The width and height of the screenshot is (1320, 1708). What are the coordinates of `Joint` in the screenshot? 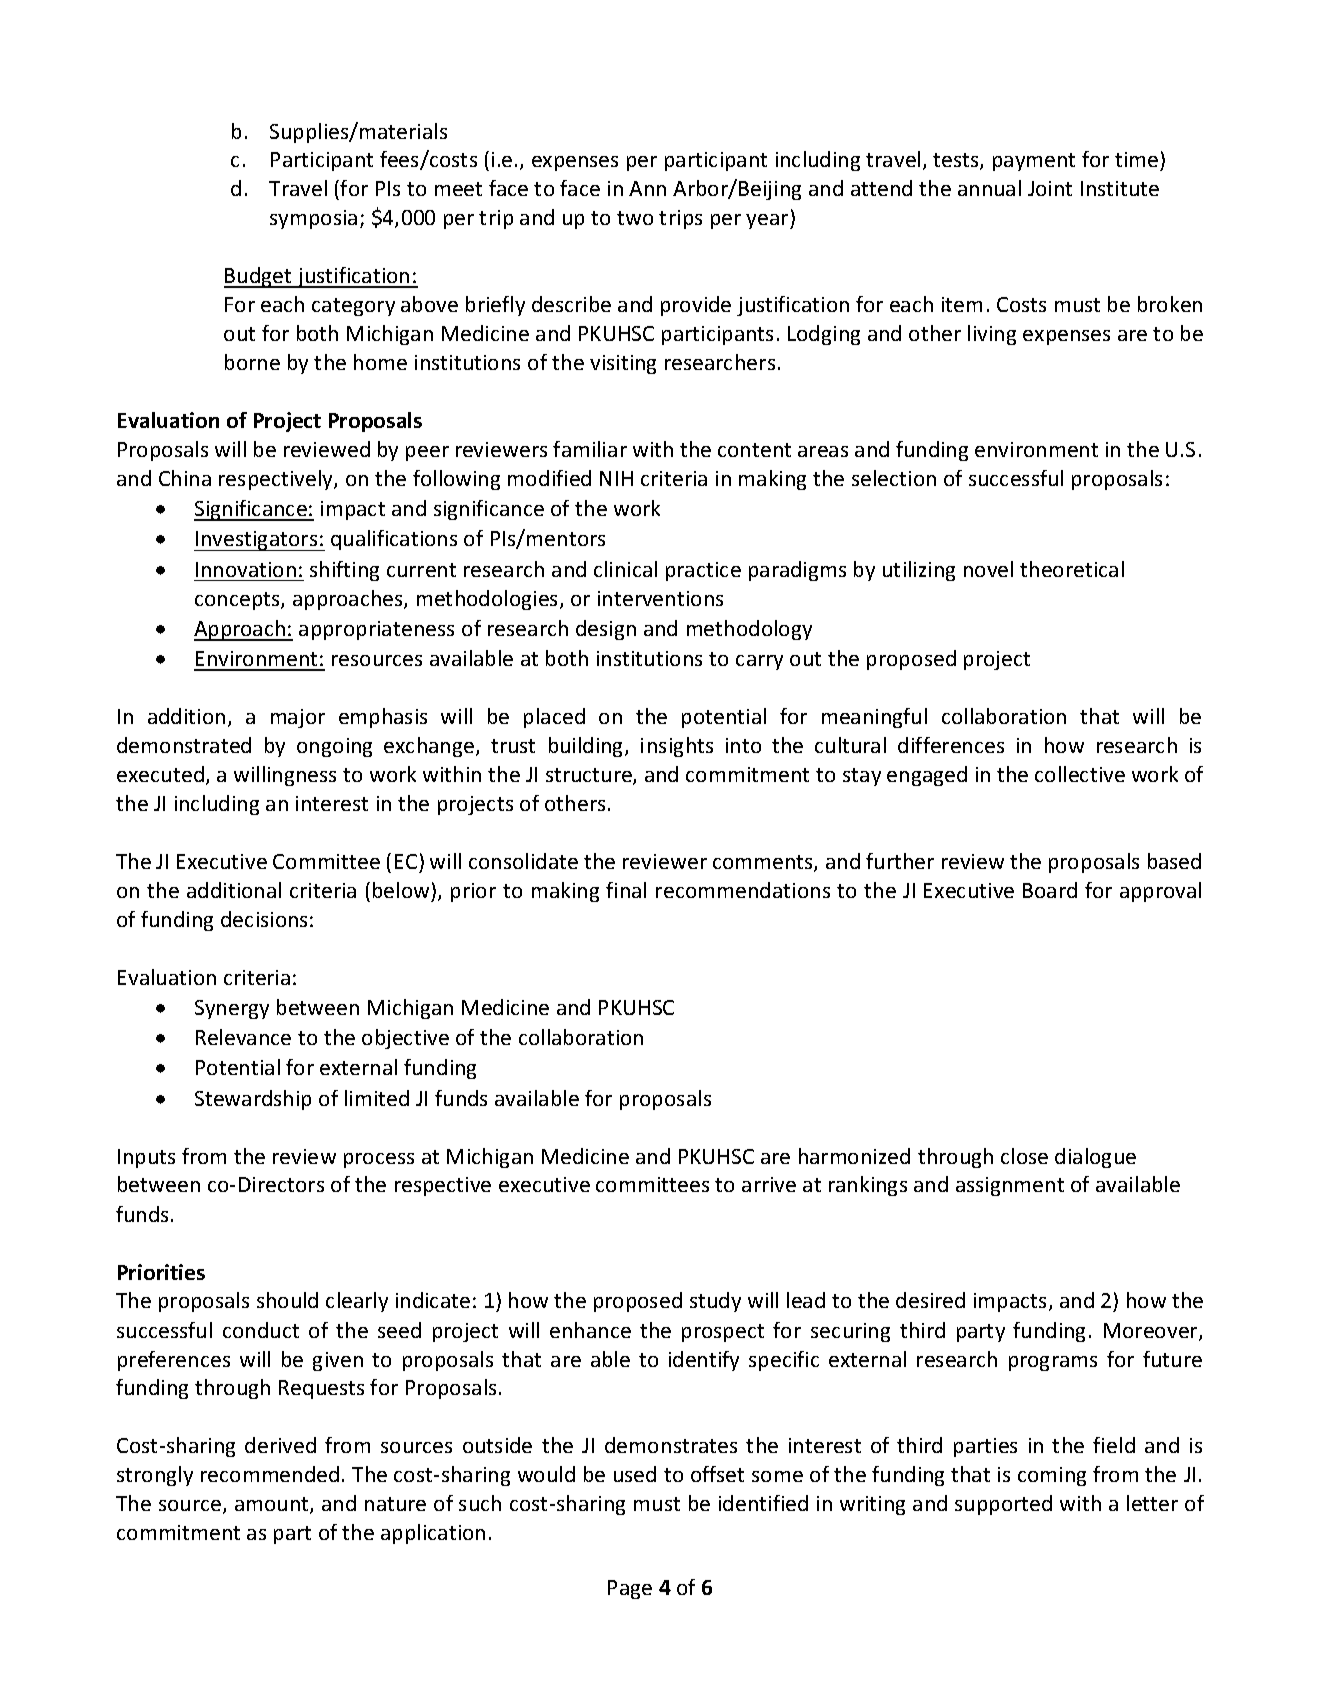 It's located at (1050, 188).
